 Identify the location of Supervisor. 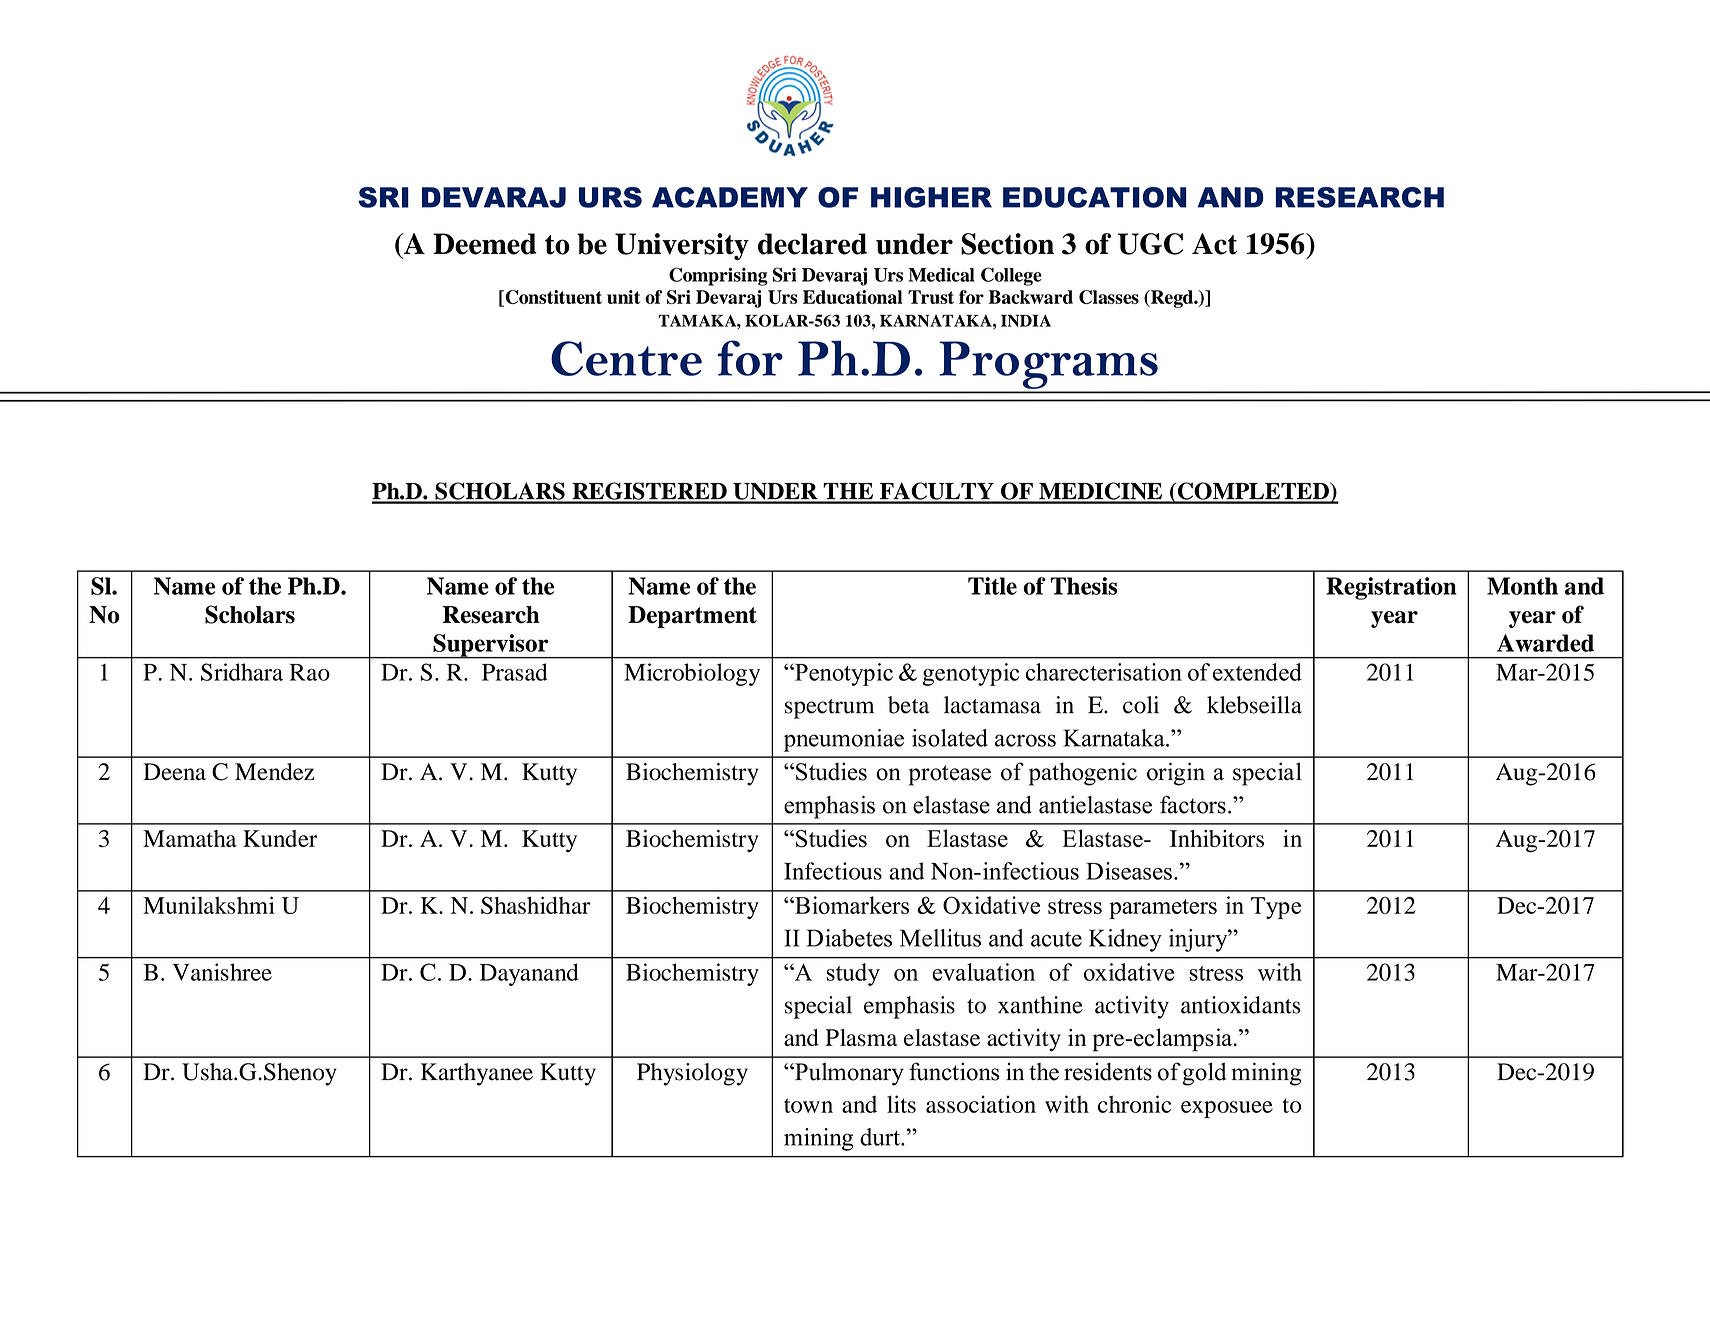
(491, 646).
